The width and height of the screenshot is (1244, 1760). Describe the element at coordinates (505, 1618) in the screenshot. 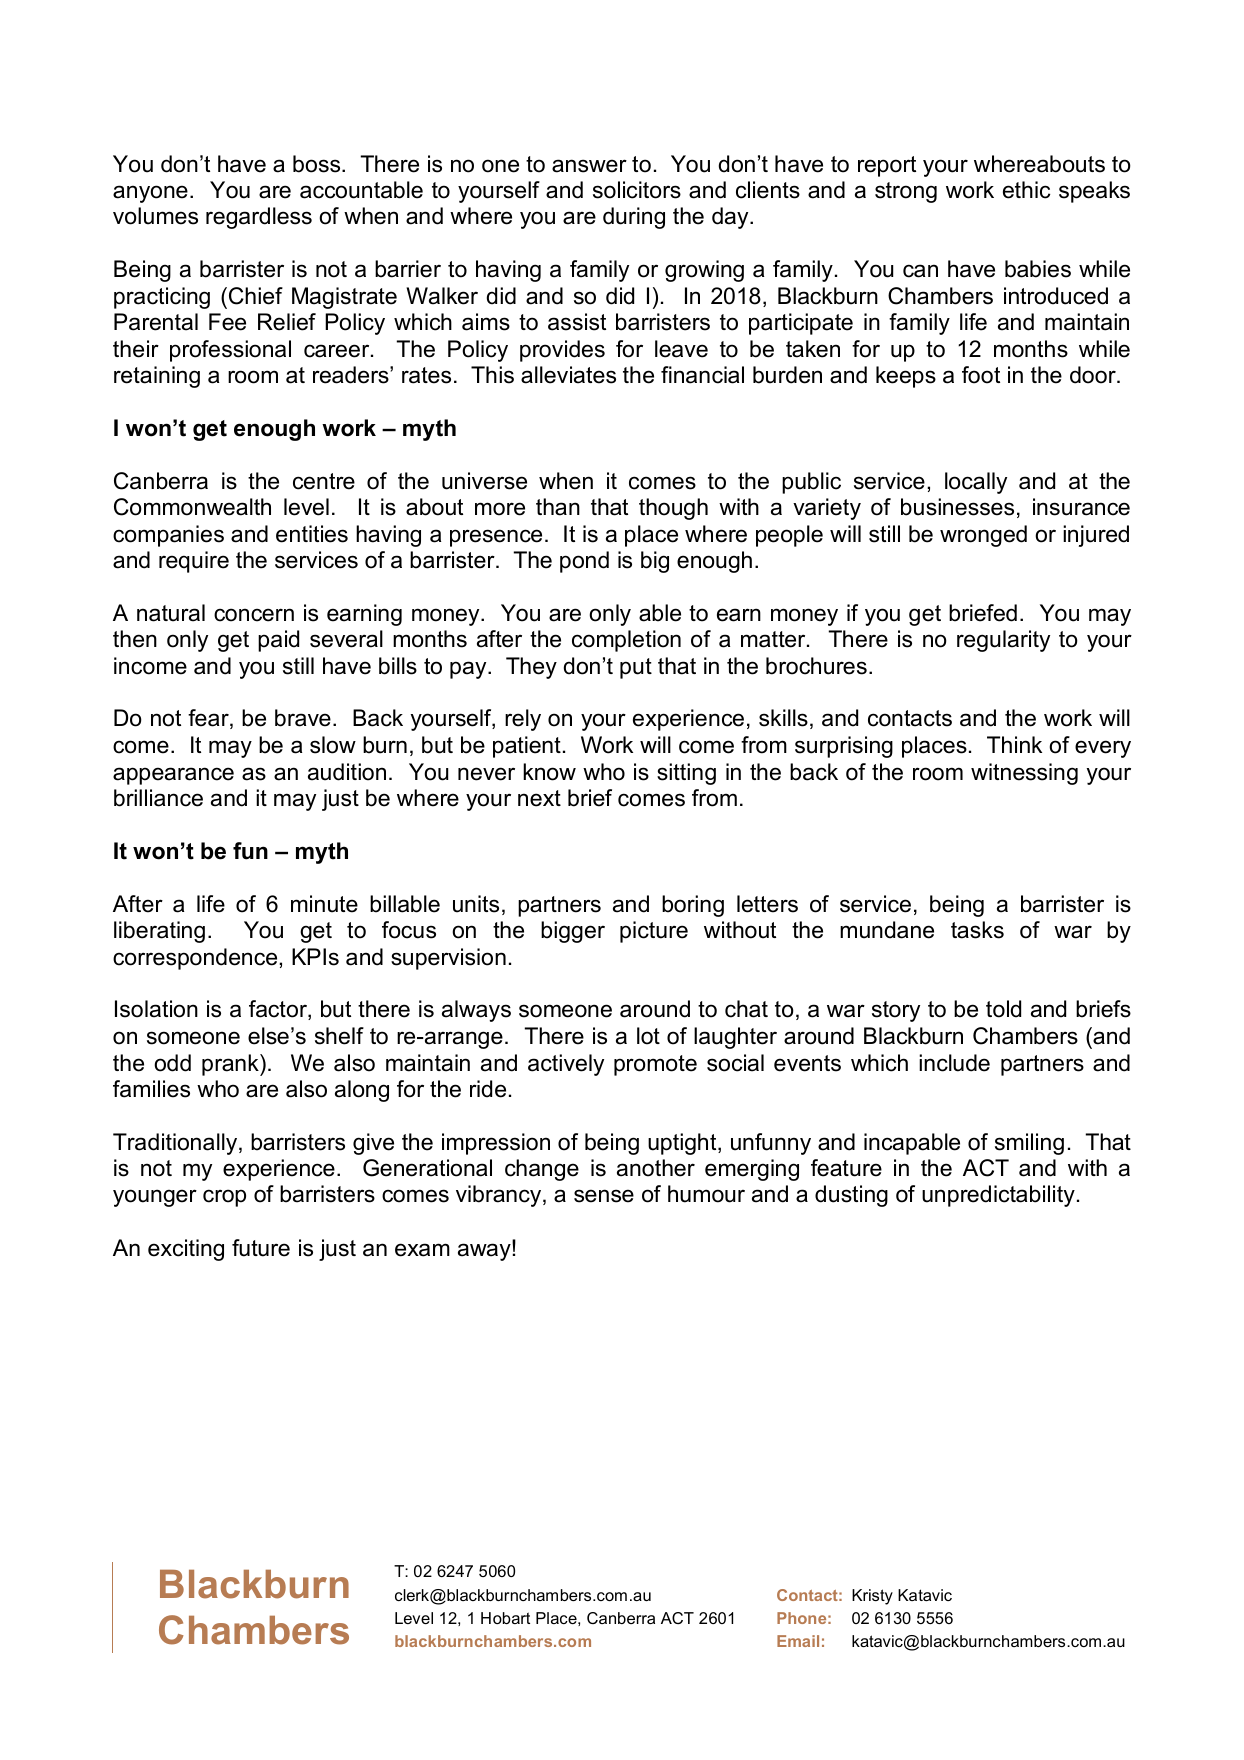

I see `Hobart` at that location.
